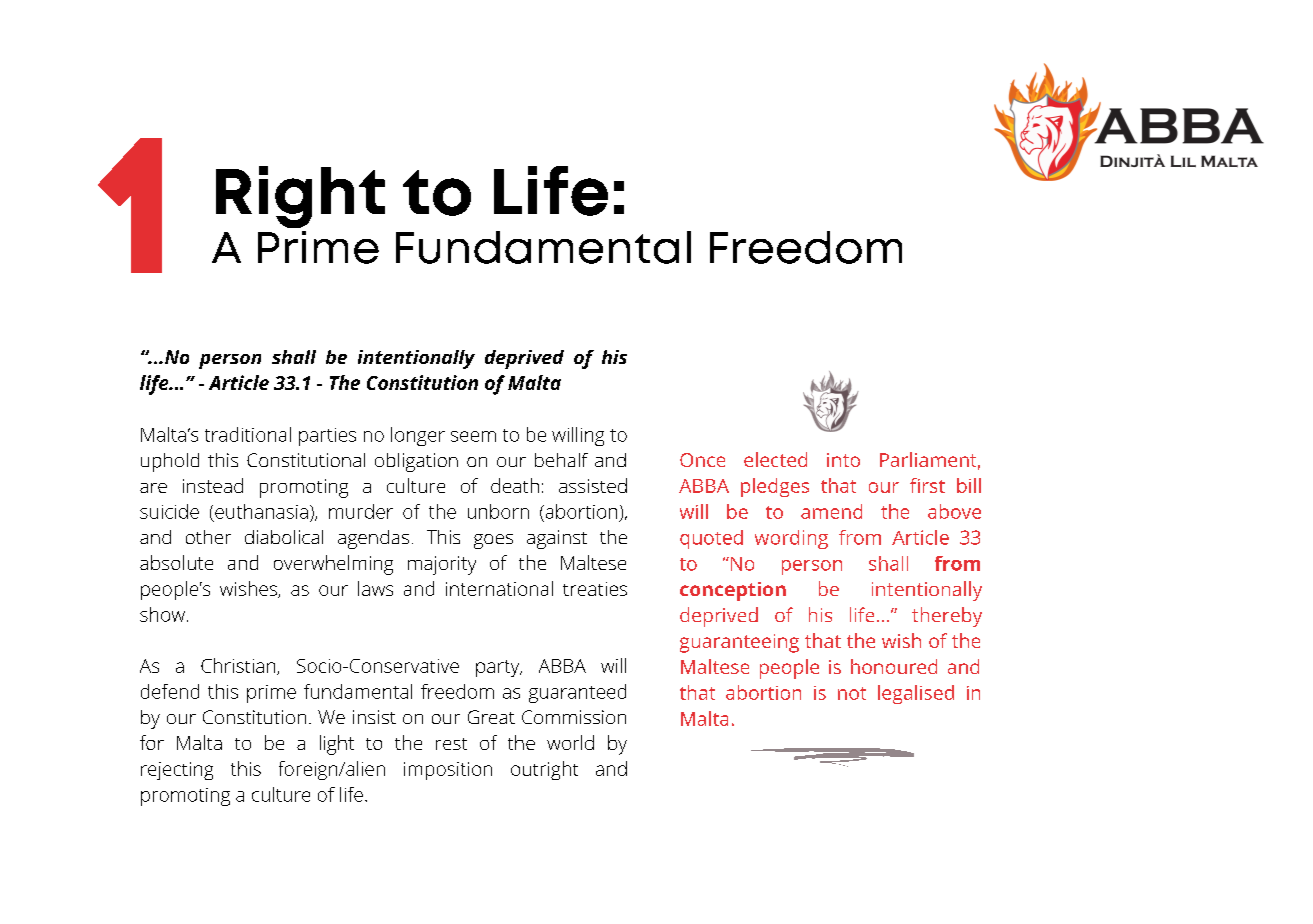 Image resolution: width=1313 pixels, height=924 pixels. I want to click on show, so click(162, 614).
